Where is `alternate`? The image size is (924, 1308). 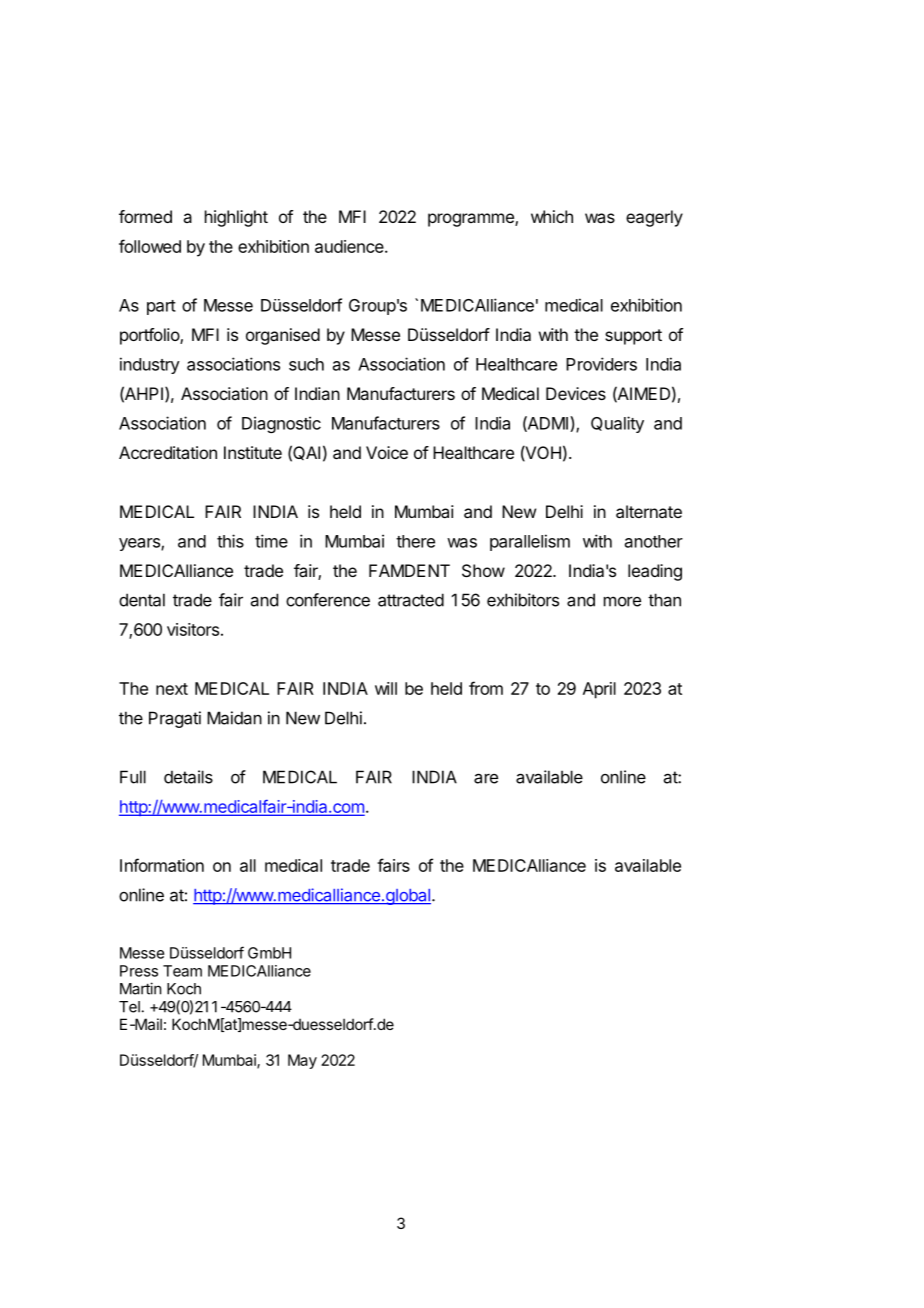 alternate is located at coordinates (649, 511).
